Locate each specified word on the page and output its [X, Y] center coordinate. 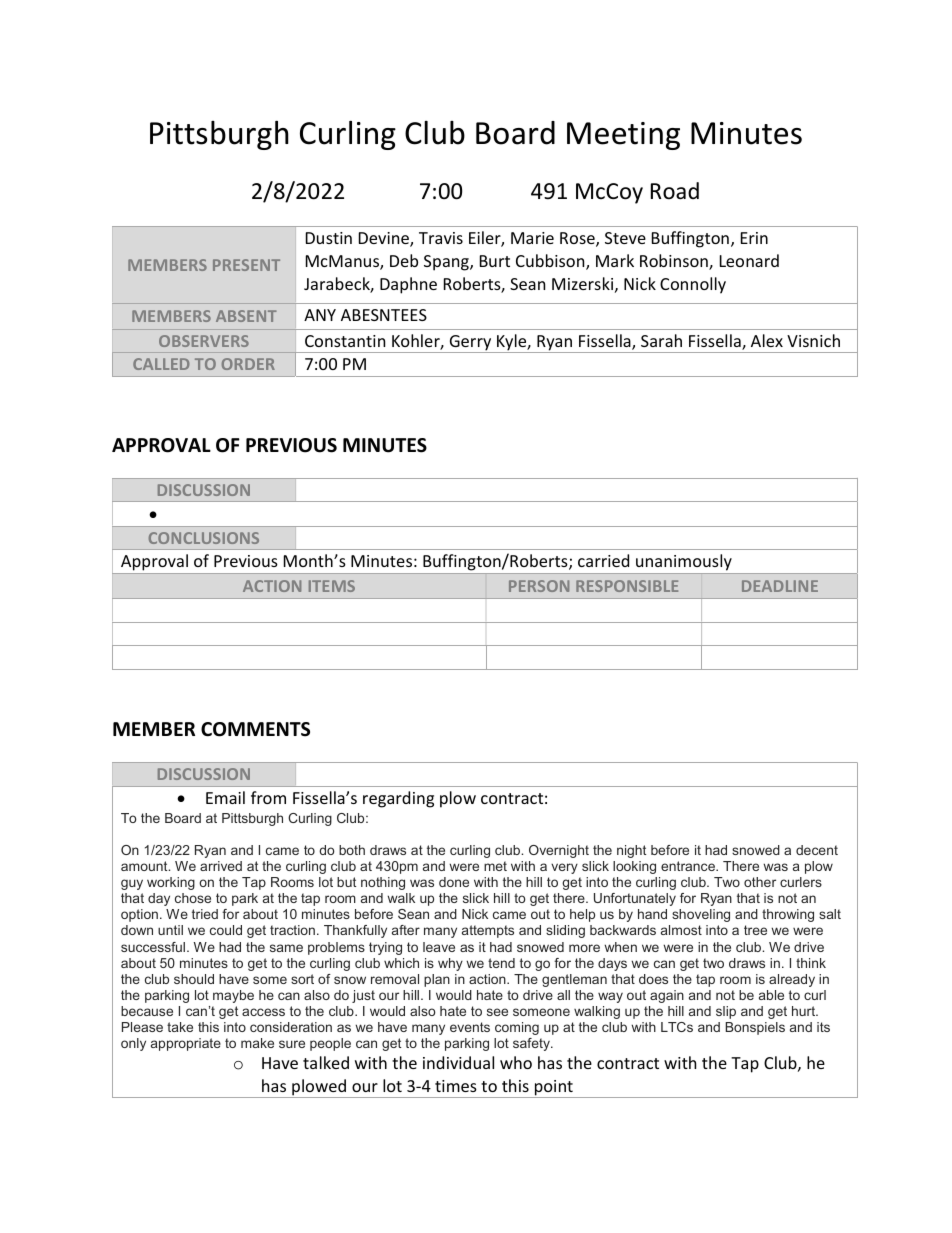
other [760, 882]
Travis [441, 238]
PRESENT [246, 265]
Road [675, 191]
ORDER [248, 364]
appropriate [186, 1044]
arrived [221, 866]
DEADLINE [780, 586]
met [495, 866]
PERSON [539, 586]
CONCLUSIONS [204, 538]
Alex [767, 340]
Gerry [470, 344]
